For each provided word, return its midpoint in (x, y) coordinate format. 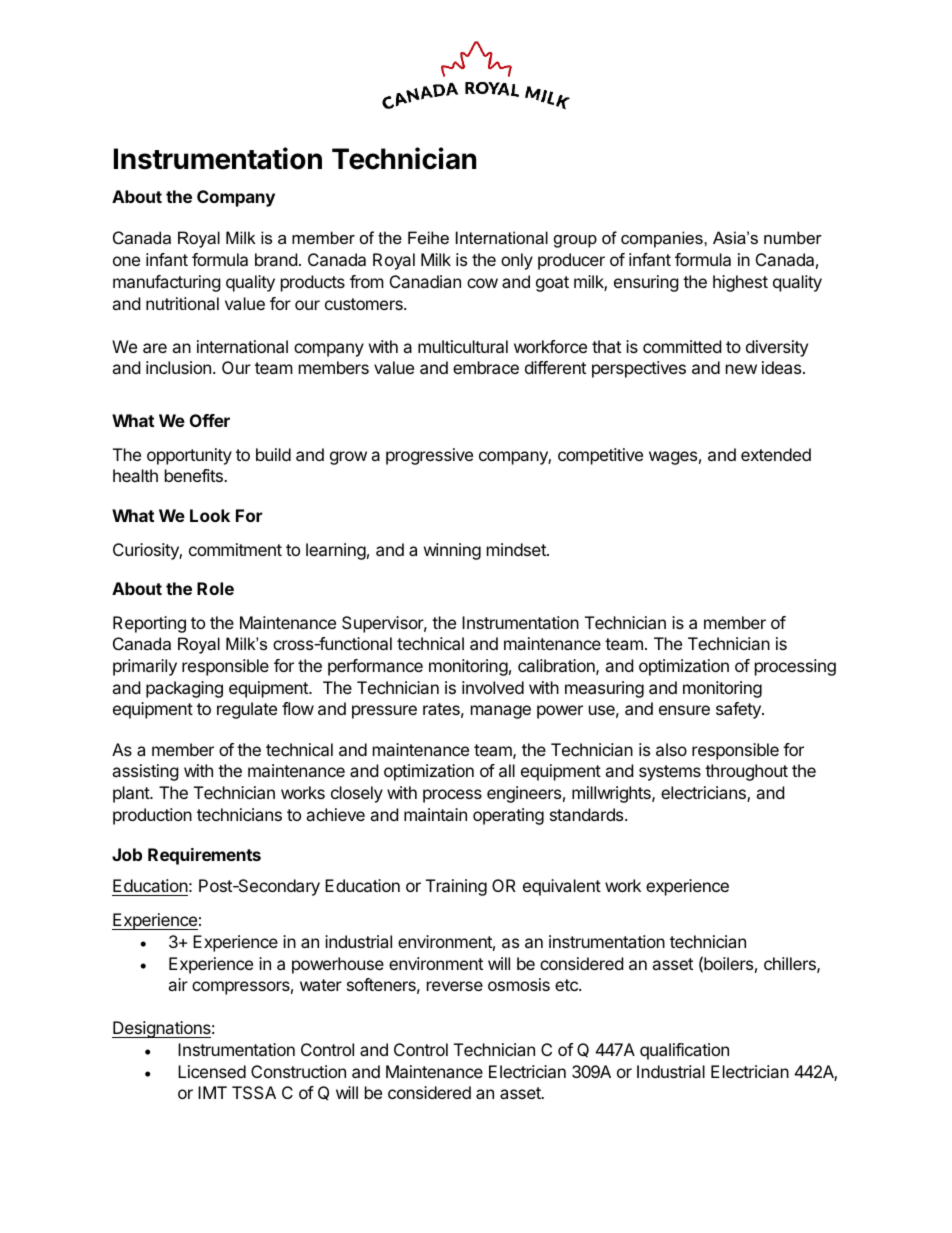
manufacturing (167, 283)
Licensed (212, 1071)
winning (452, 551)
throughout (746, 772)
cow (482, 283)
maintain (435, 814)
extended (776, 454)
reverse (455, 986)
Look (210, 515)
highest (740, 283)
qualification (684, 1051)
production (152, 816)
